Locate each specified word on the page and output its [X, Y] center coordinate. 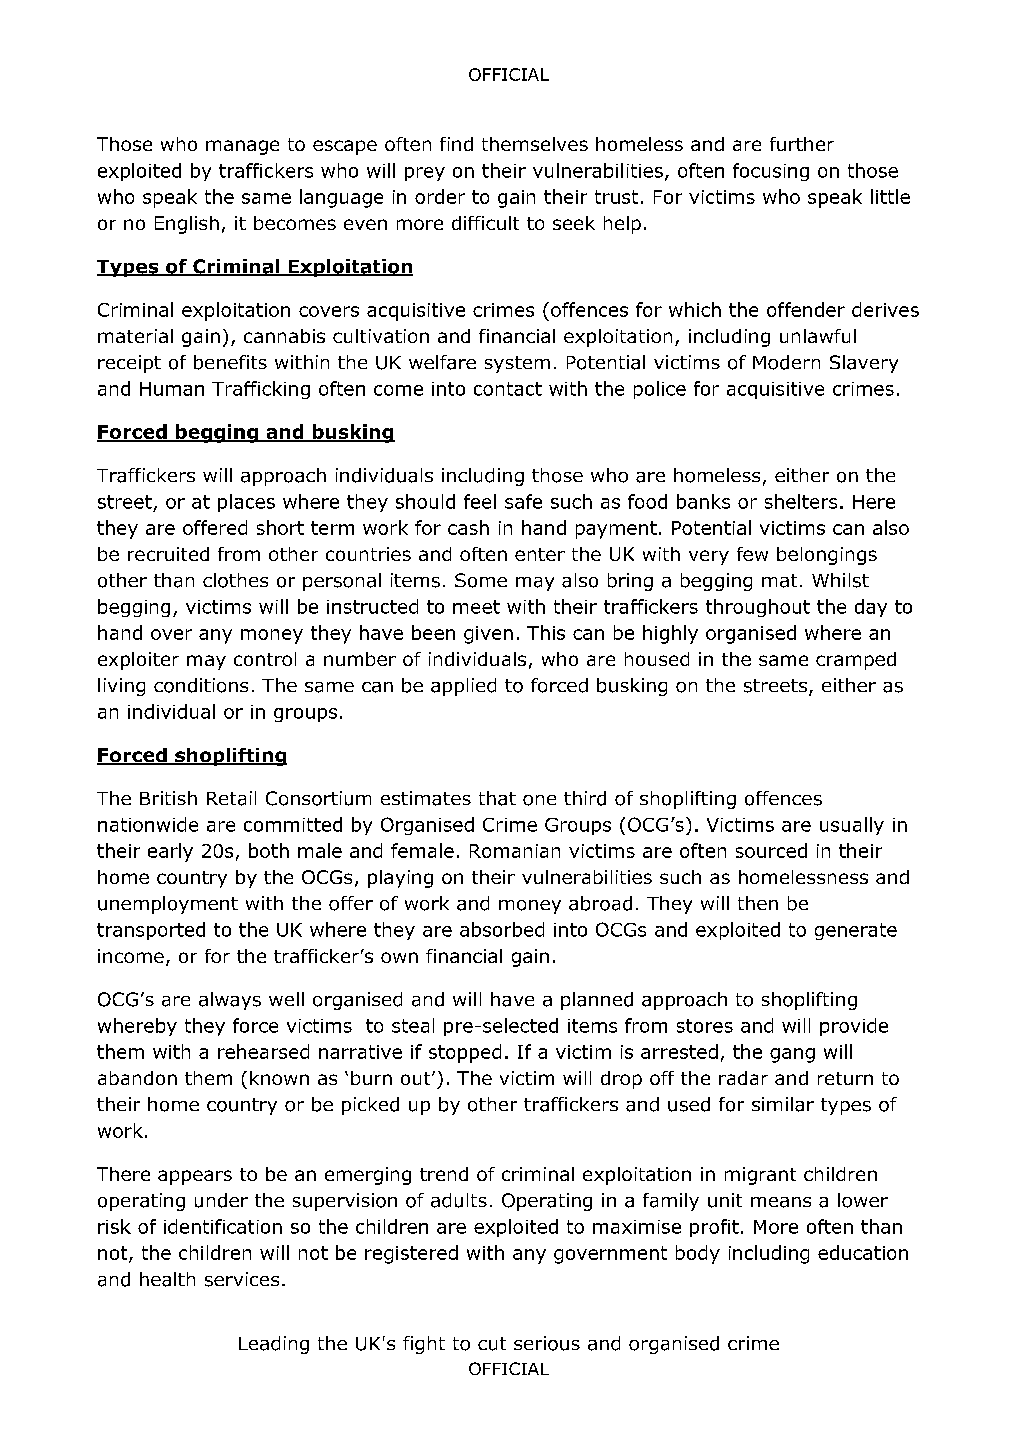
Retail [231, 798]
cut [492, 1344]
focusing [771, 172]
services [242, 1279]
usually [852, 826]
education [863, 1252]
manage [242, 147]
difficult [485, 223]
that [497, 798]
